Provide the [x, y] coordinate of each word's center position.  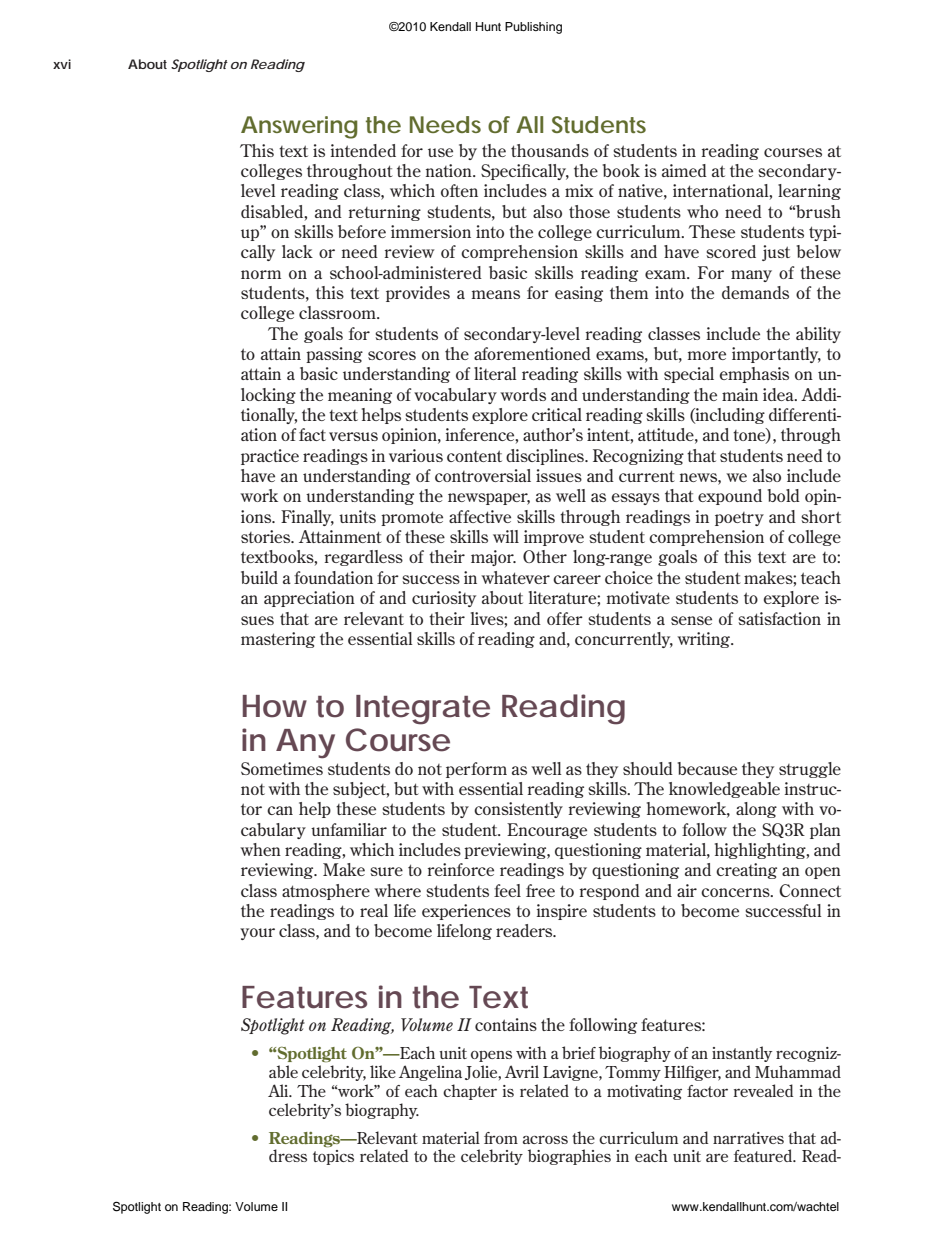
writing [705, 640]
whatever [515, 577]
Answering [299, 127]
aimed [684, 170]
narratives [748, 1138]
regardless [364, 558]
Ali [279, 1090]
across [545, 1139]
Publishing [533, 28]
